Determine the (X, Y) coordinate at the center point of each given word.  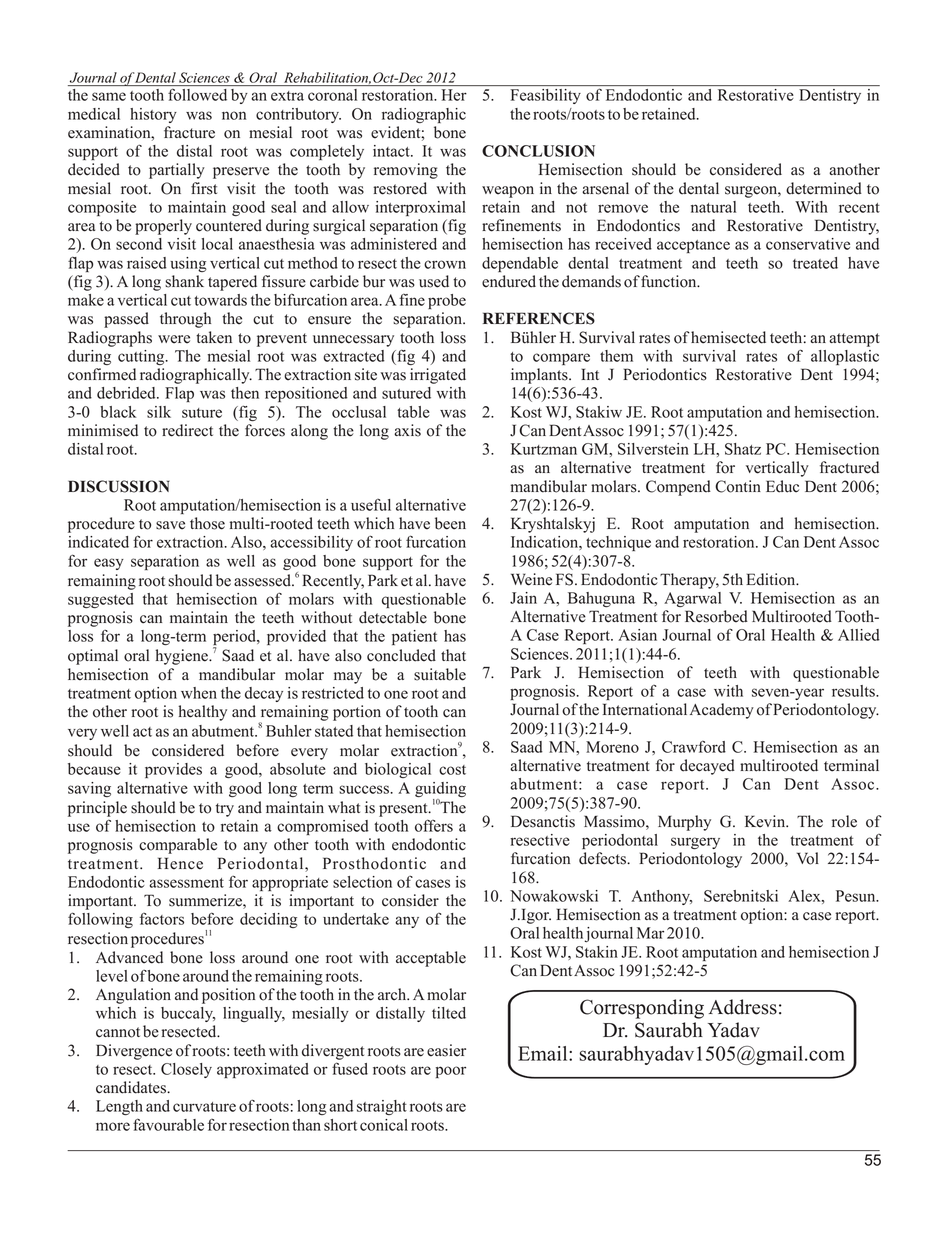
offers (434, 825)
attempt (854, 340)
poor (451, 1072)
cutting (142, 357)
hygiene (182, 657)
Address (743, 1007)
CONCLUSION (538, 151)
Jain (523, 598)
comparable (178, 846)
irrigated (438, 376)
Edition (772, 579)
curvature (204, 1107)
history (153, 115)
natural (713, 207)
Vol (808, 858)
